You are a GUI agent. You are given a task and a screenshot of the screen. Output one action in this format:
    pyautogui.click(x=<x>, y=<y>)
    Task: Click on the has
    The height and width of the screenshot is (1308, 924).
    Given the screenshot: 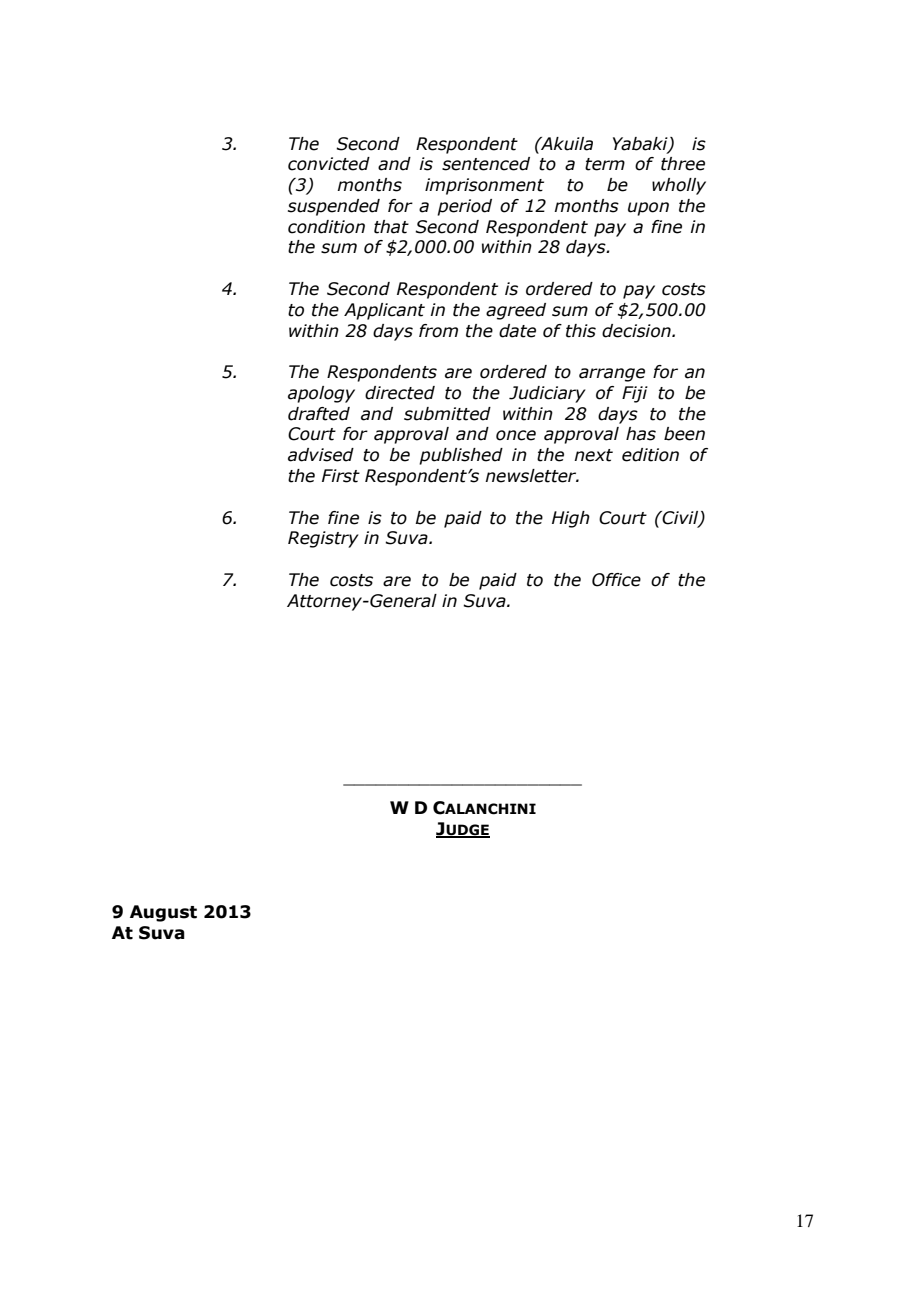 What is the action you would take?
    pyautogui.click(x=641, y=434)
